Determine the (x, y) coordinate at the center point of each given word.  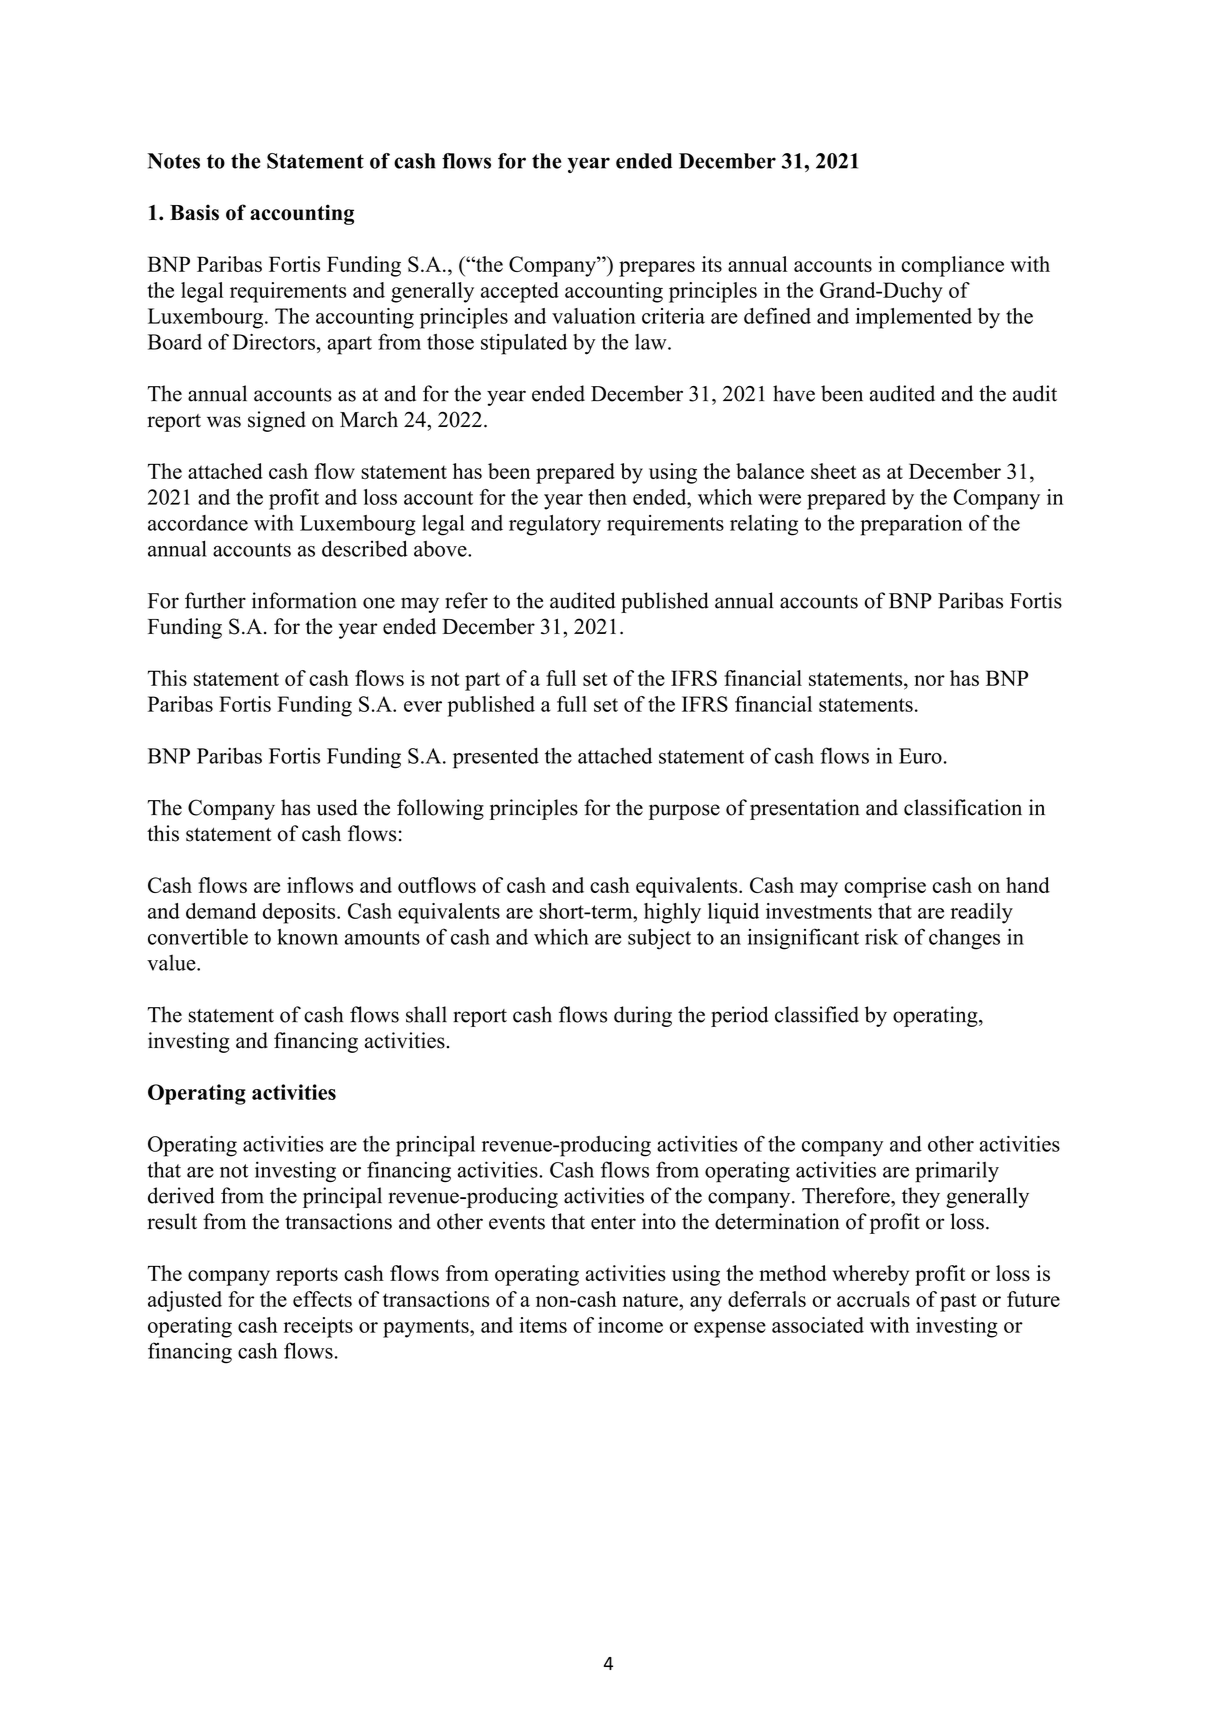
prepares (657, 269)
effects (322, 1299)
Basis (194, 212)
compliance (953, 266)
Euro (920, 756)
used (337, 807)
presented (496, 758)
